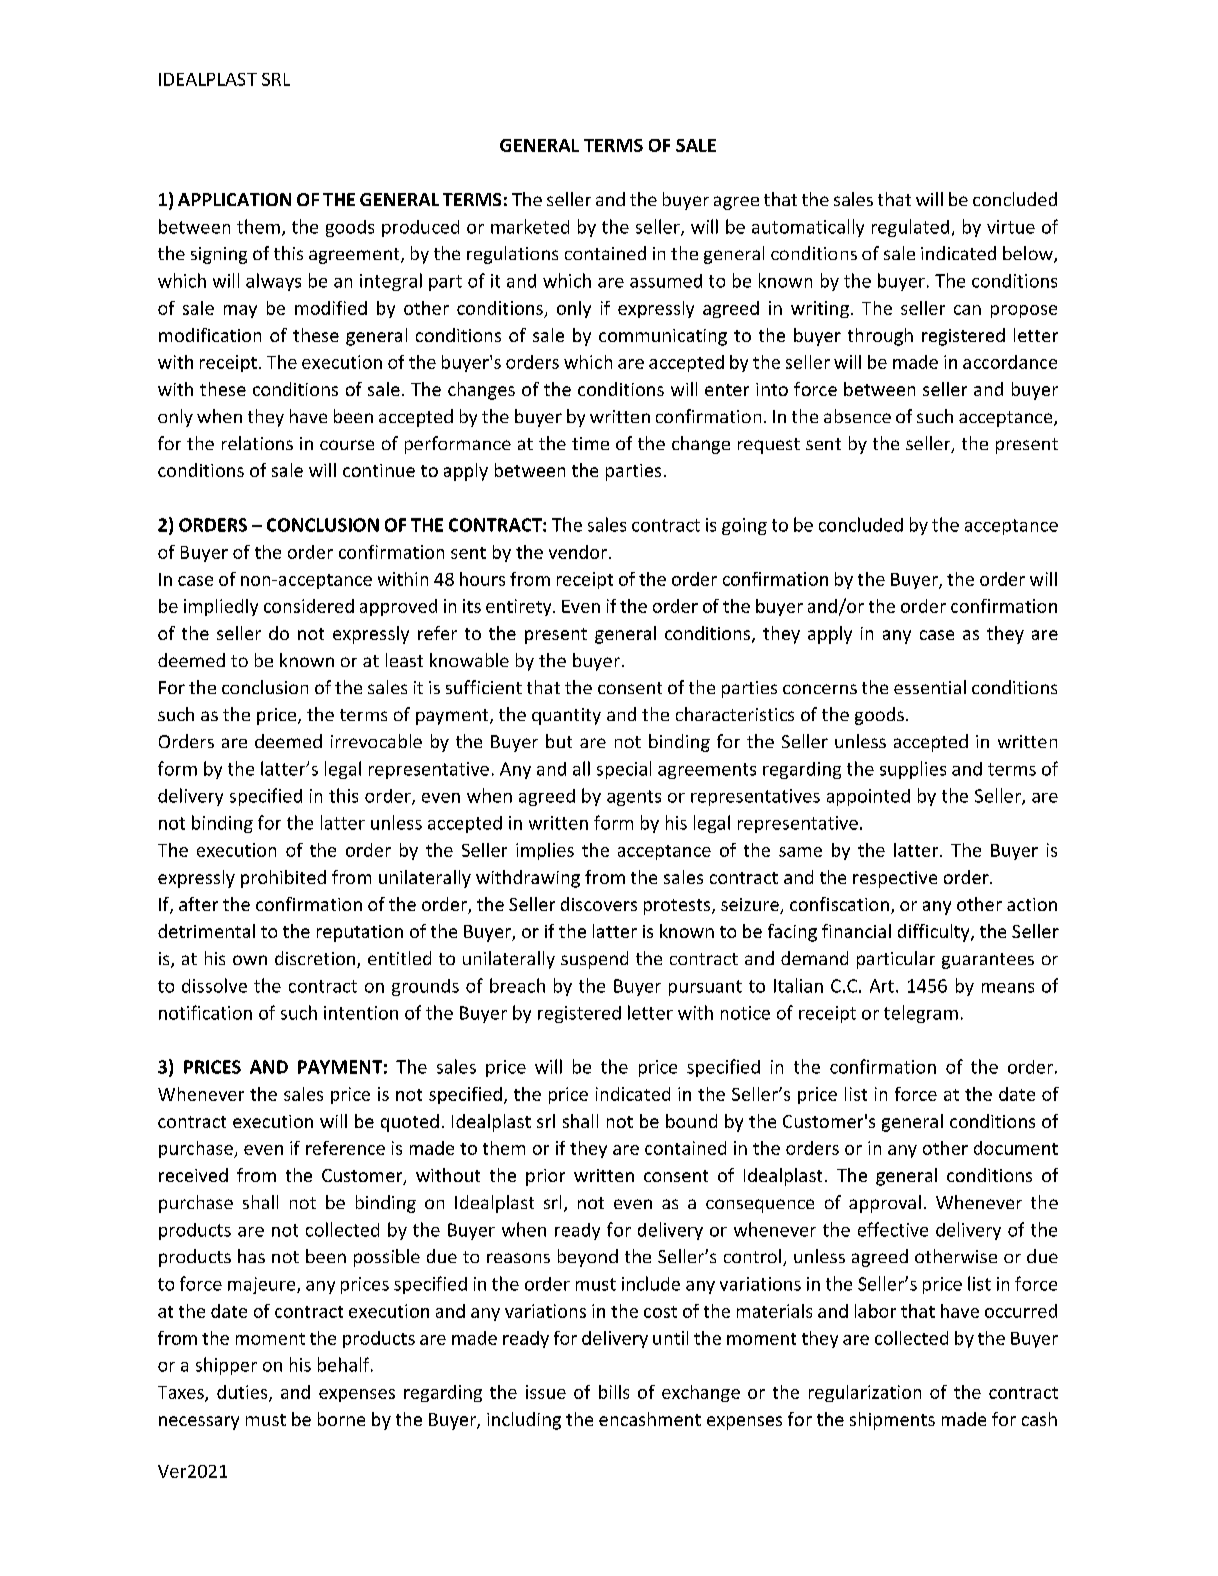 Image resolution: width=1218 pixels, height=1576 pixels. I want to click on regulated, so click(910, 228).
